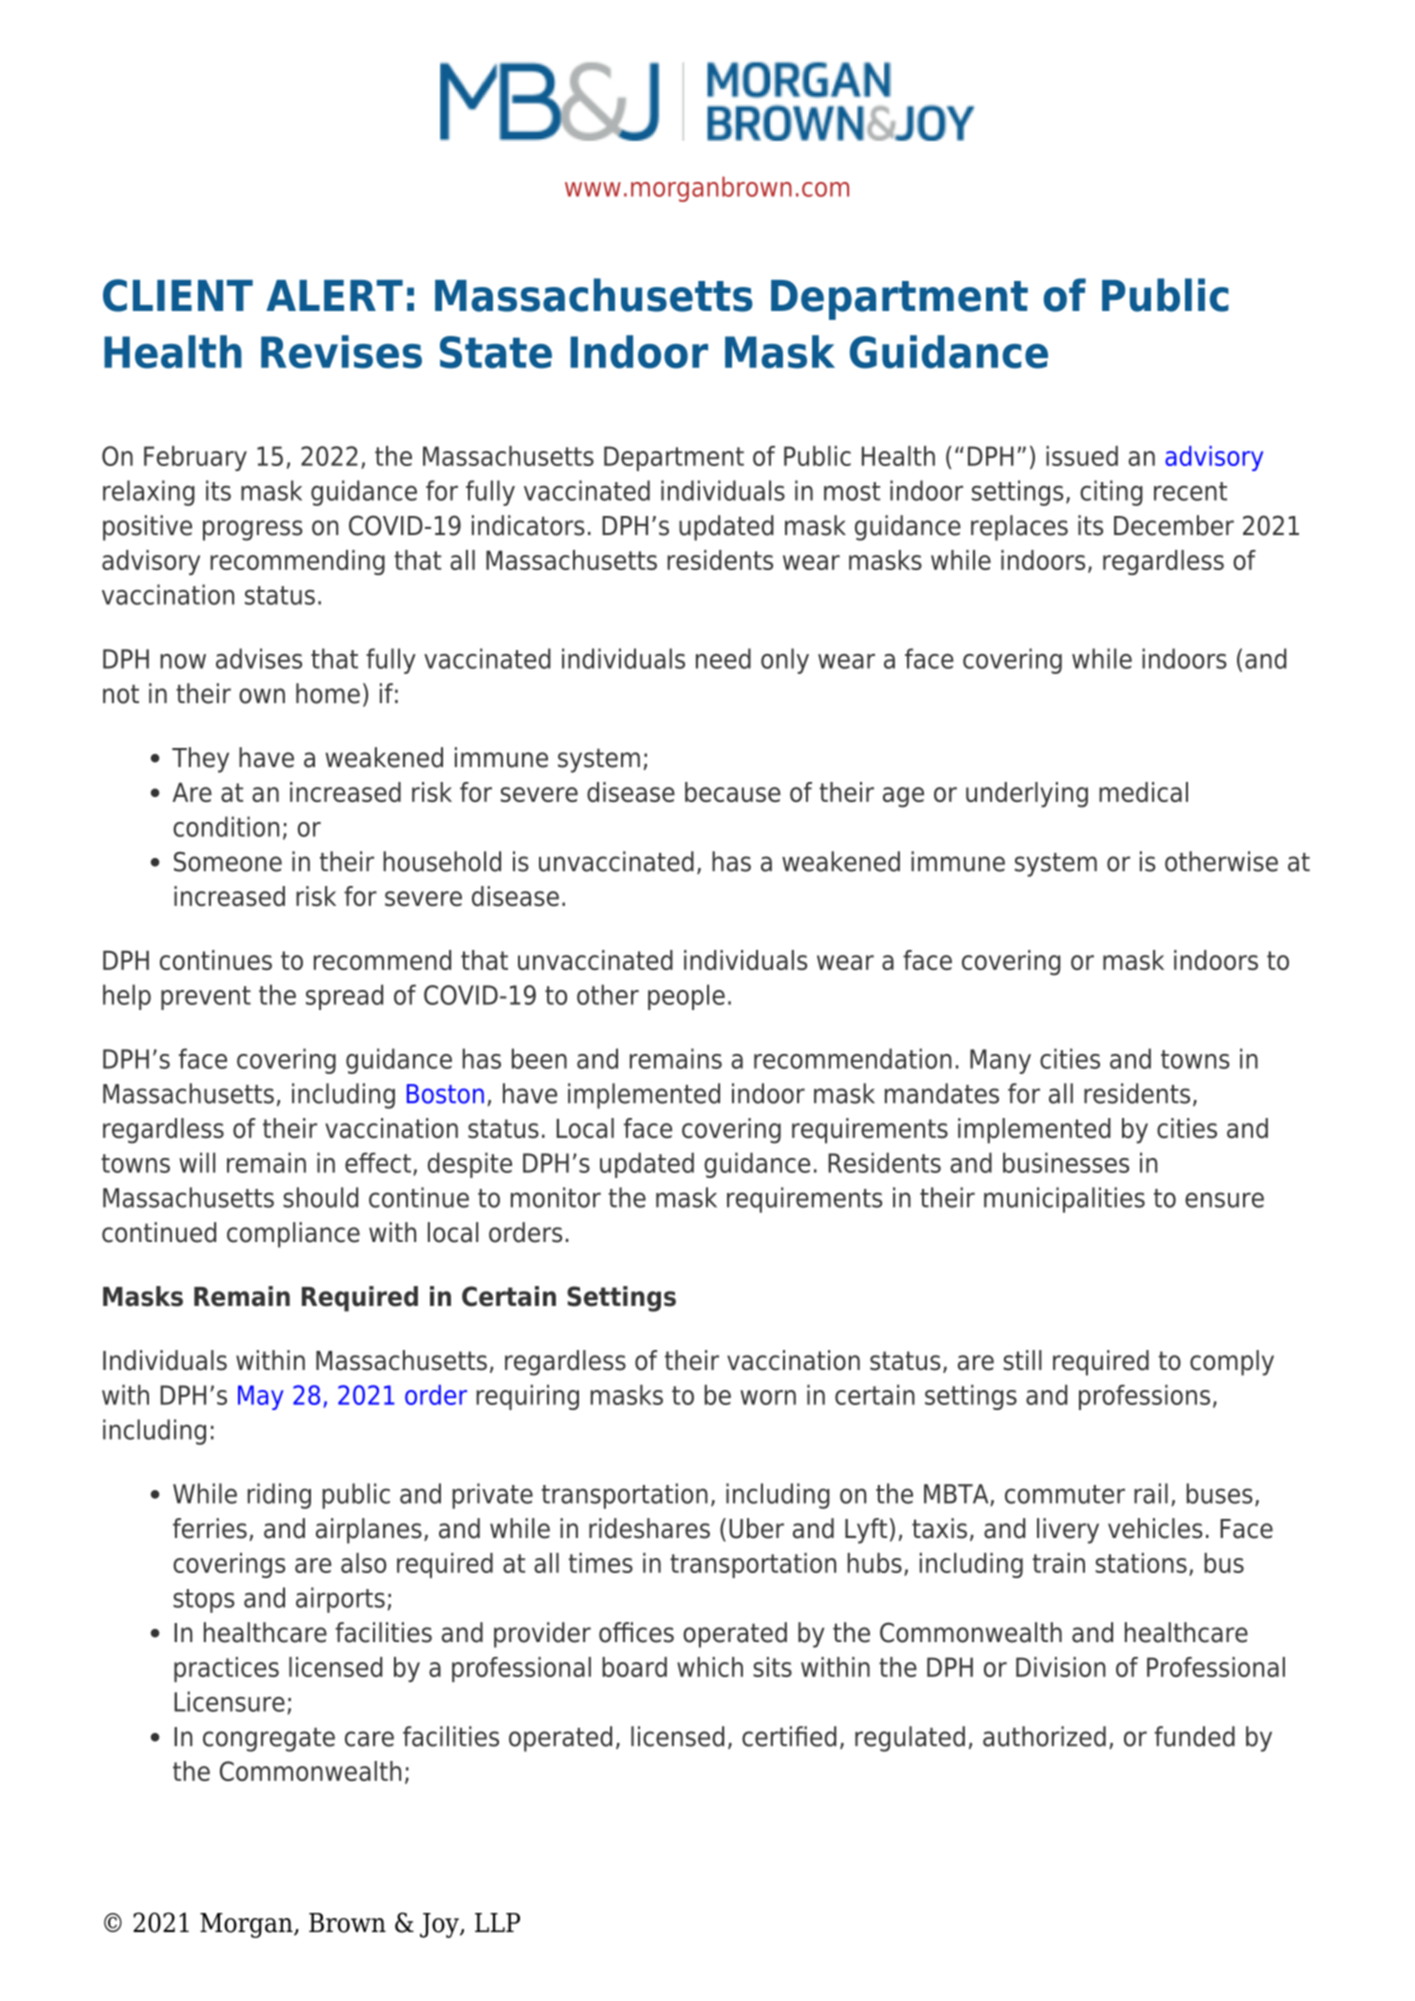 The height and width of the document is (2001, 1415). I want to click on issued, so click(1082, 456).
